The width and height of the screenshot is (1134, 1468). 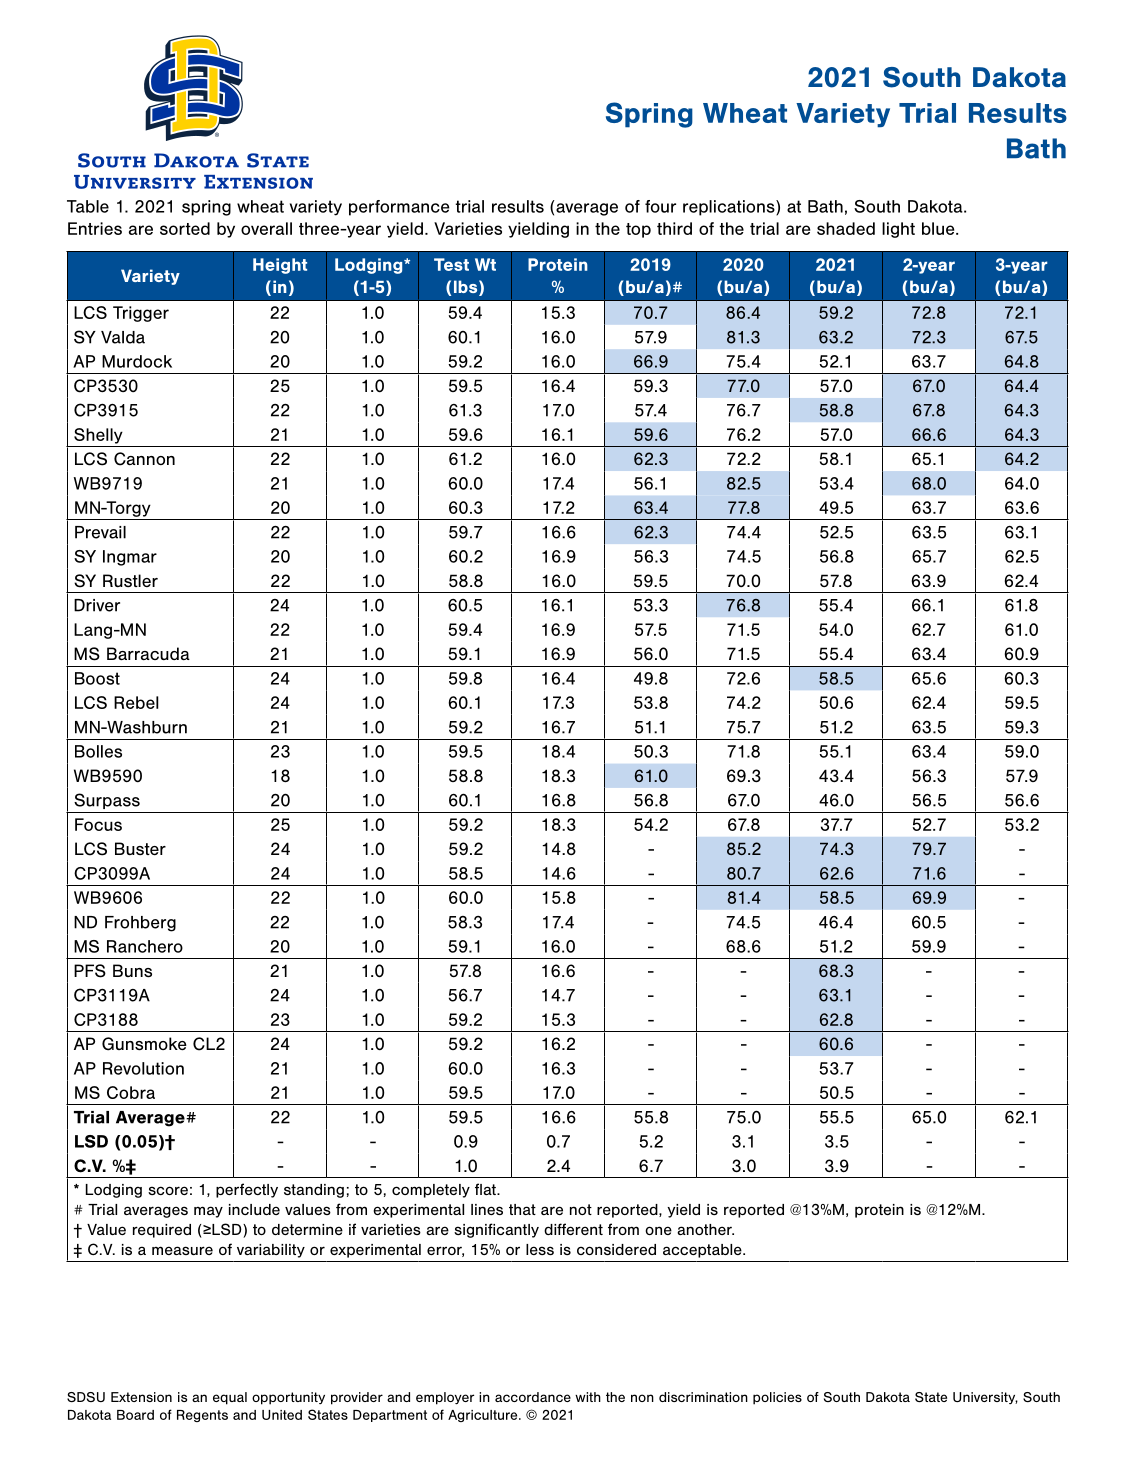 What do you see at coordinates (846, 228) in the screenshot?
I see `shaded` at bounding box center [846, 228].
